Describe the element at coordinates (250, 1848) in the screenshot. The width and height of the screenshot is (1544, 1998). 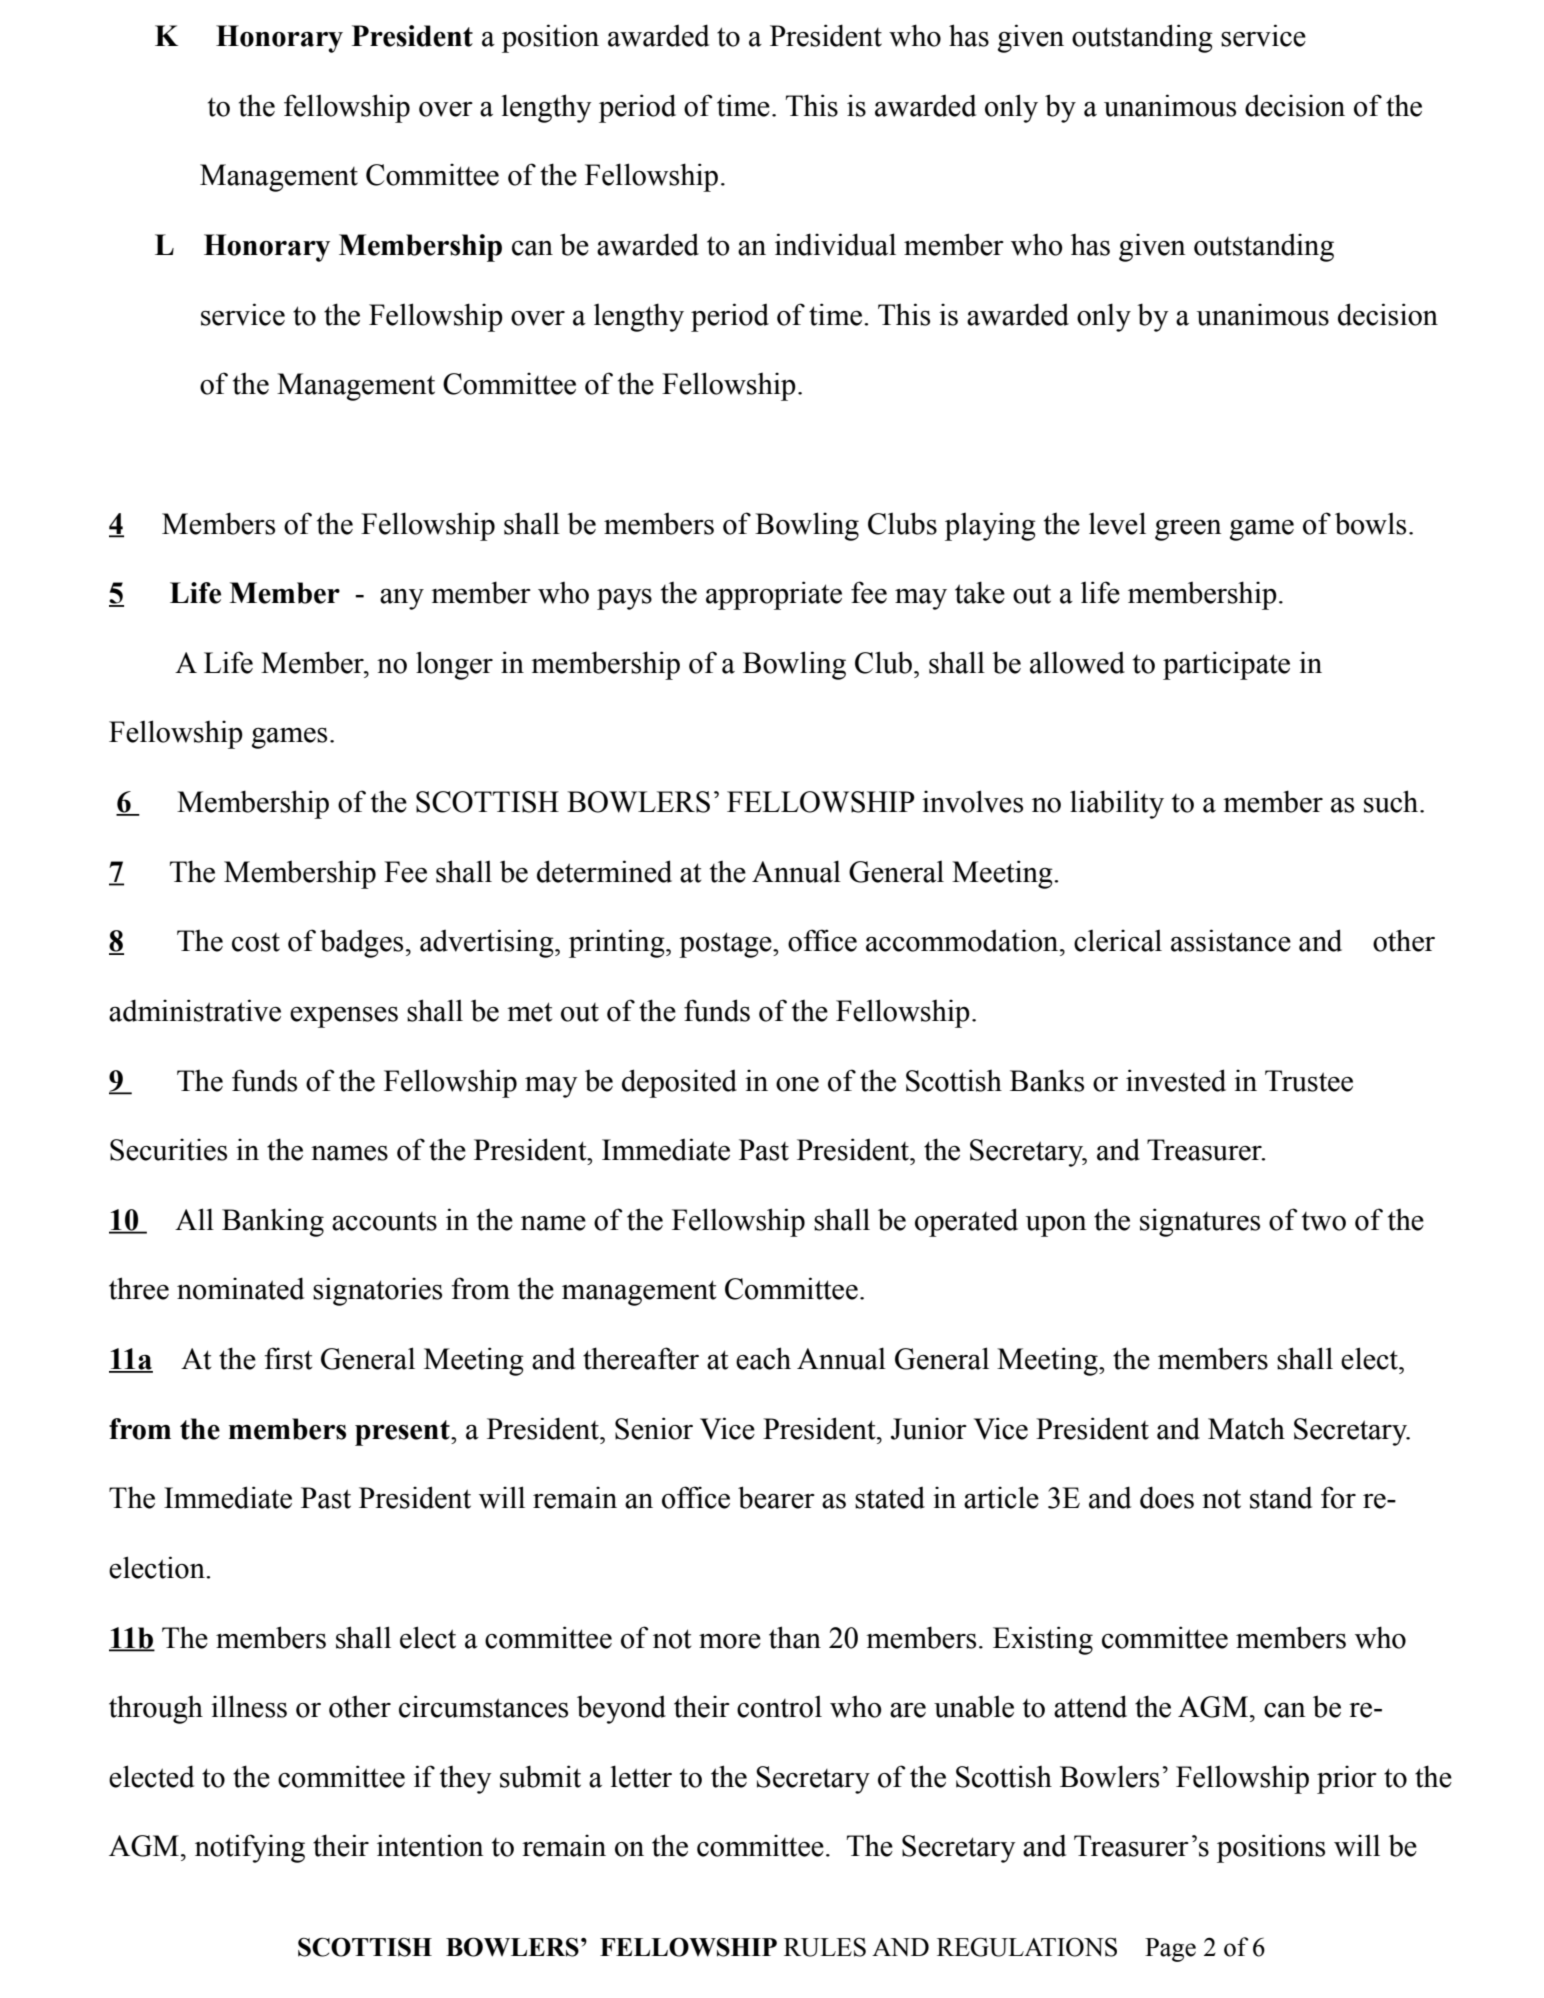
I see `notifying` at that location.
